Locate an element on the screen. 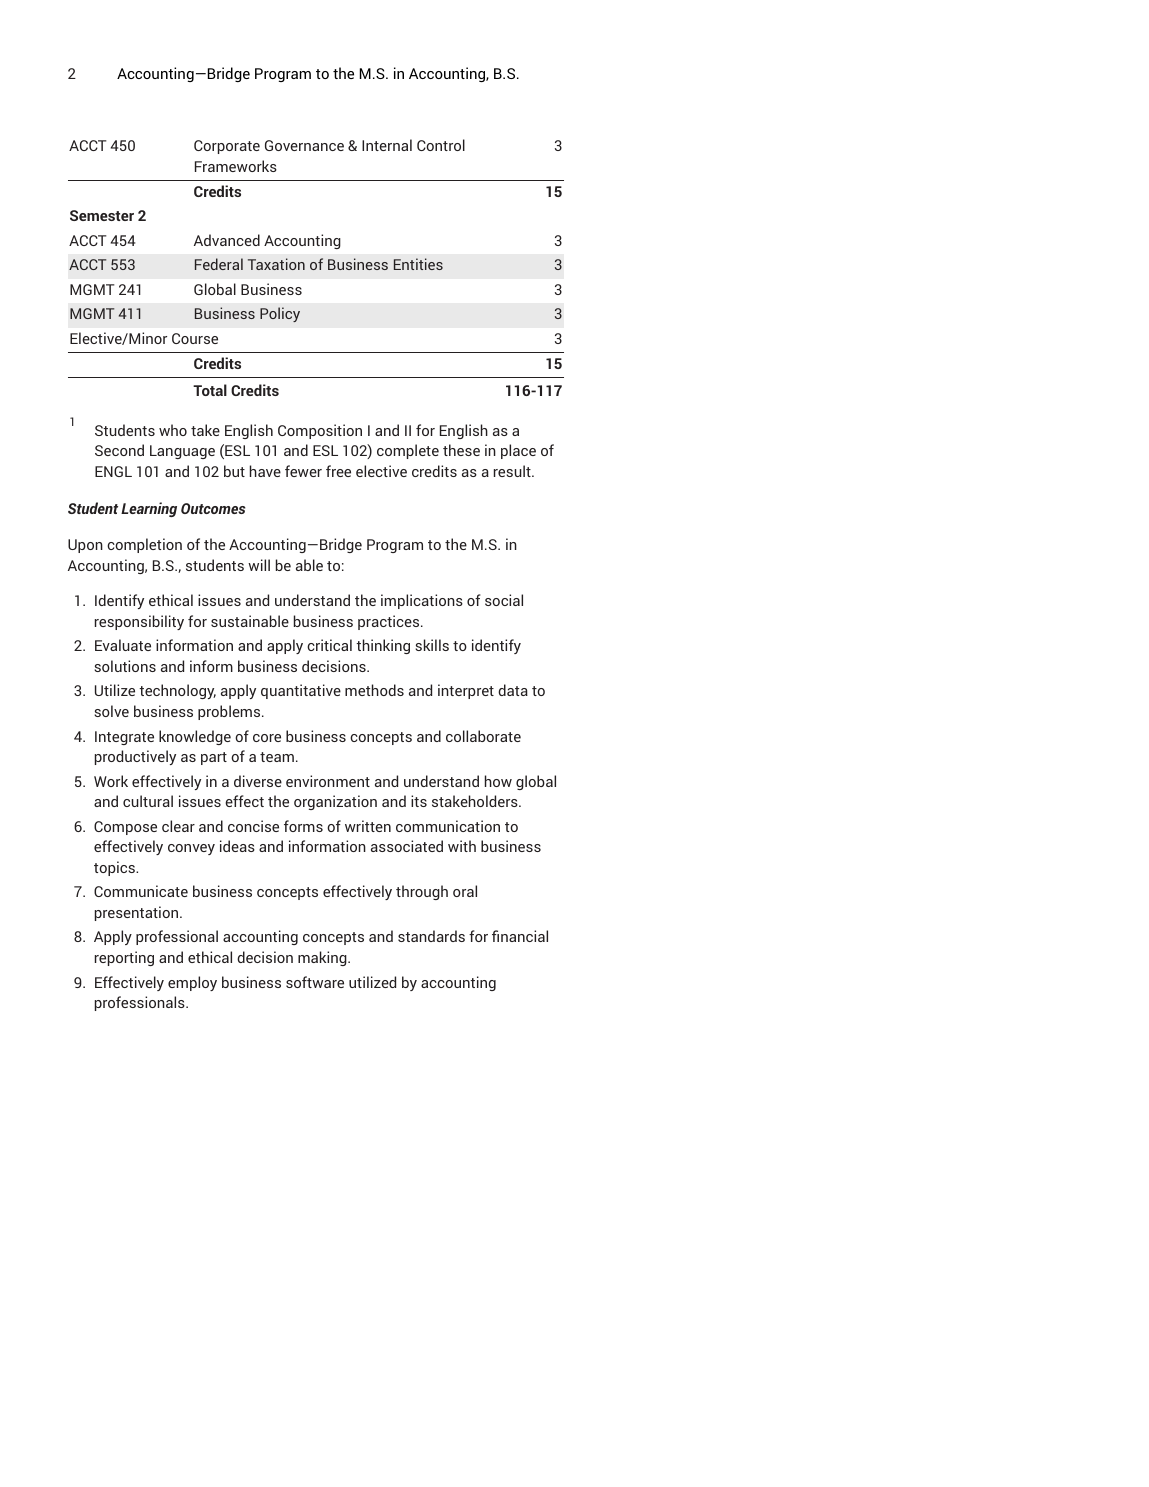 This screenshot has height=1487, width=1149. Governance is located at coordinates (304, 145).
